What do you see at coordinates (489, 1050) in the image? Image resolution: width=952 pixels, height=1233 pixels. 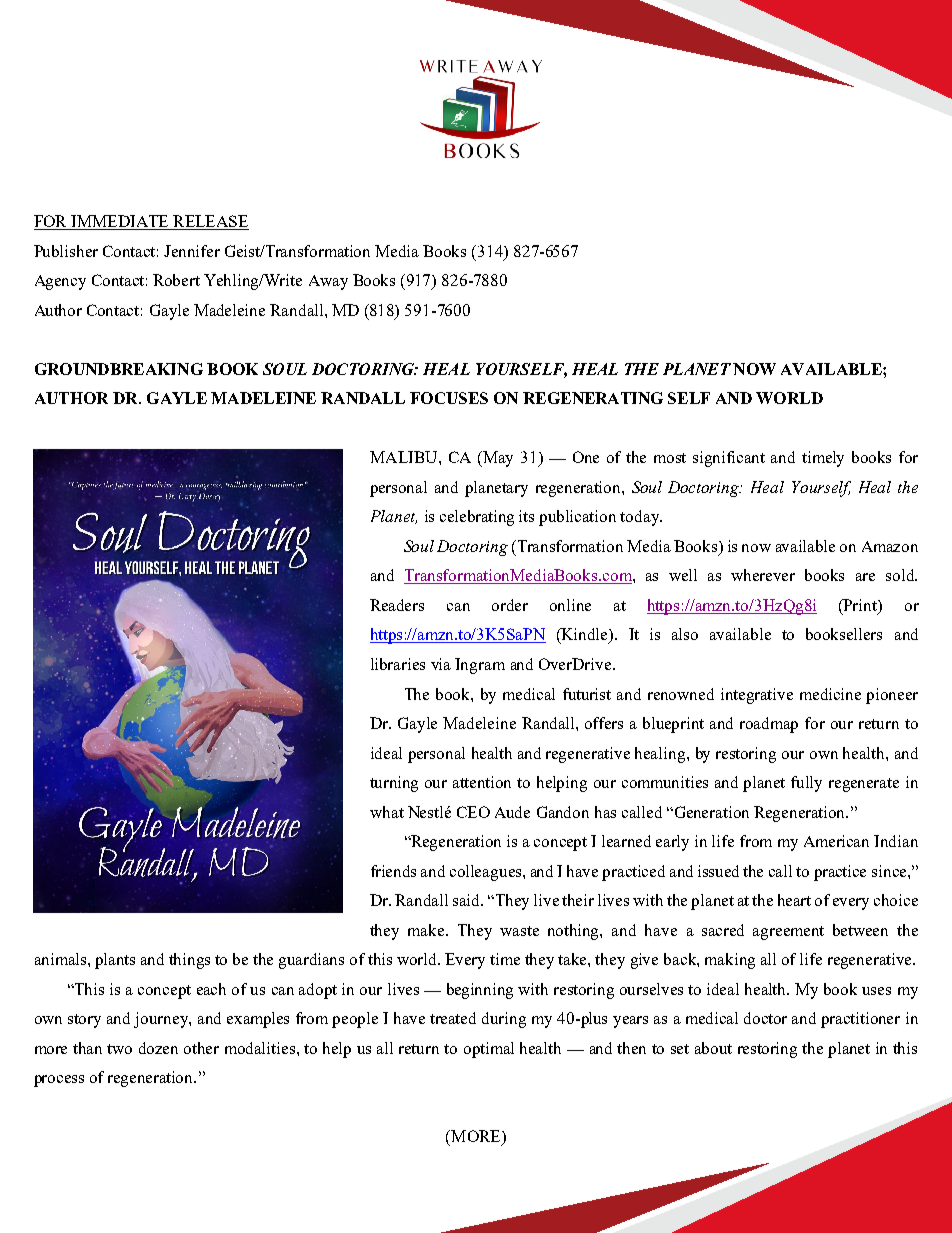 I see `optimal` at bounding box center [489, 1050].
